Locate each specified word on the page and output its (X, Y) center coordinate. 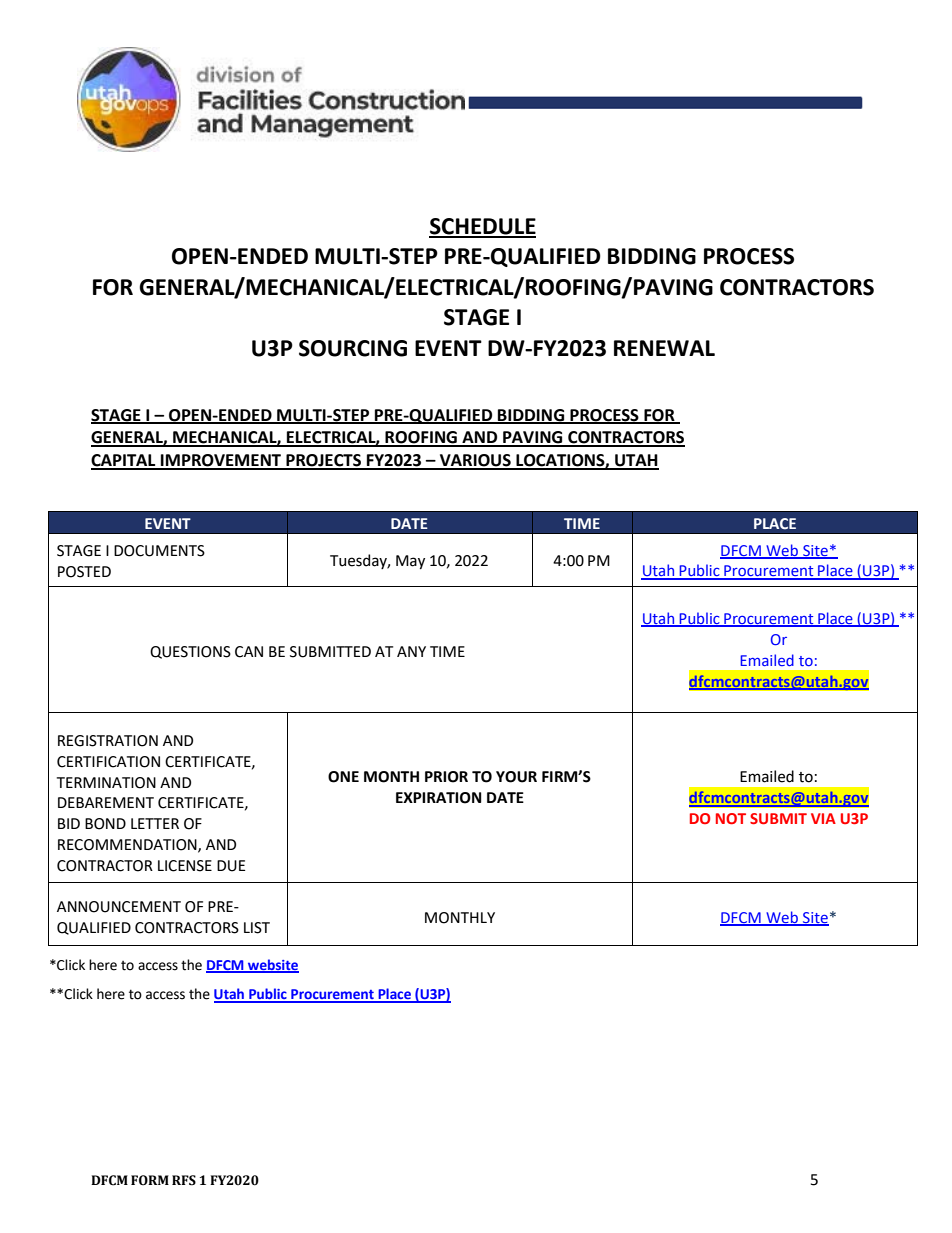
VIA (823, 818)
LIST (257, 928)
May (410, 562)
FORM (150, 1180)
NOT (731, 818)
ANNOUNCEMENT (119, 907)
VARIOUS (475, 461)
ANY (411, 651)
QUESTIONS (190, 652)
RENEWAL (664, 348)
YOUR (516, 777)
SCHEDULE (482, 227)
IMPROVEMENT (221, 461)
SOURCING (353, 348)
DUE (231, 866)
